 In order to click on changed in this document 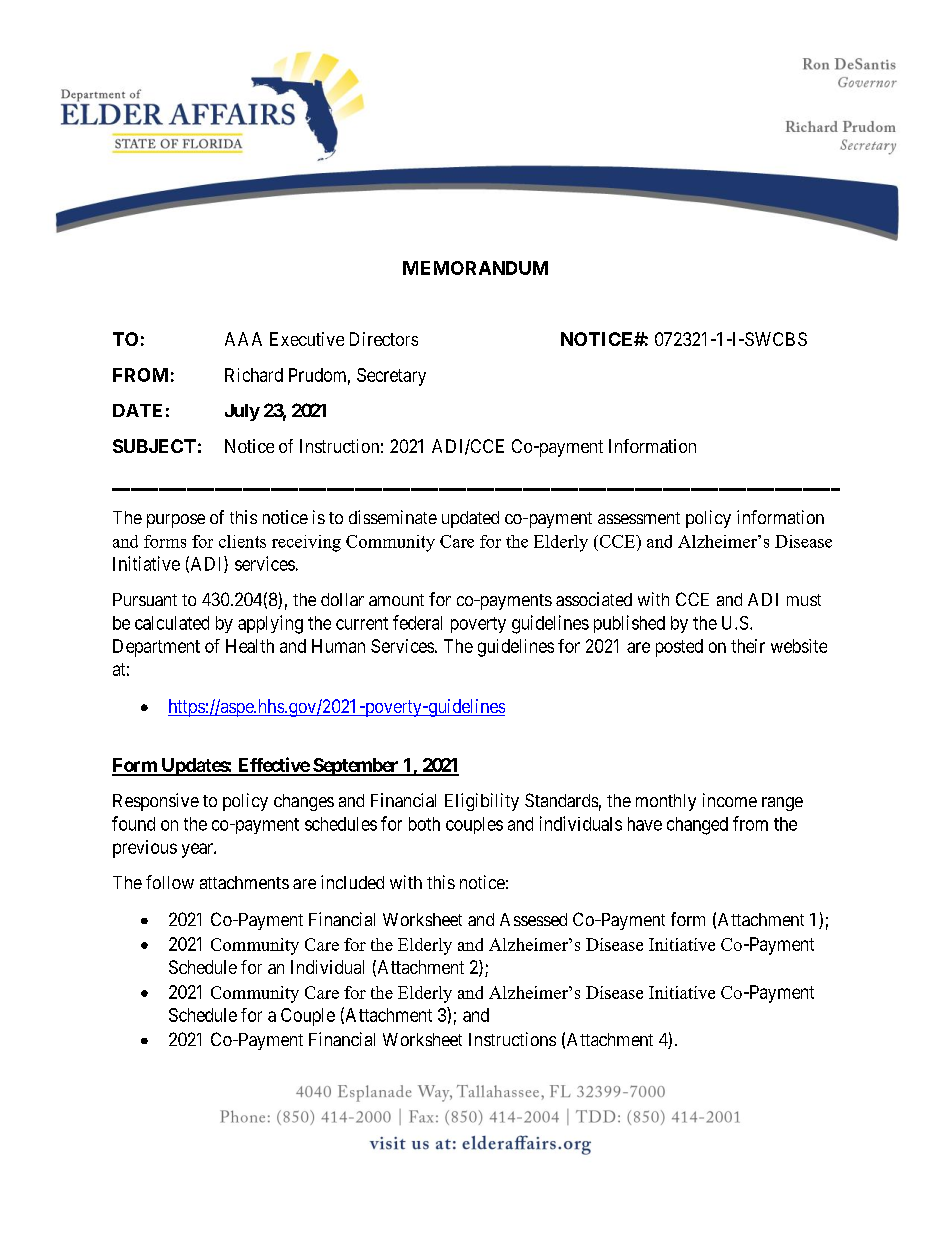, I will do `click(697, 826)`.
